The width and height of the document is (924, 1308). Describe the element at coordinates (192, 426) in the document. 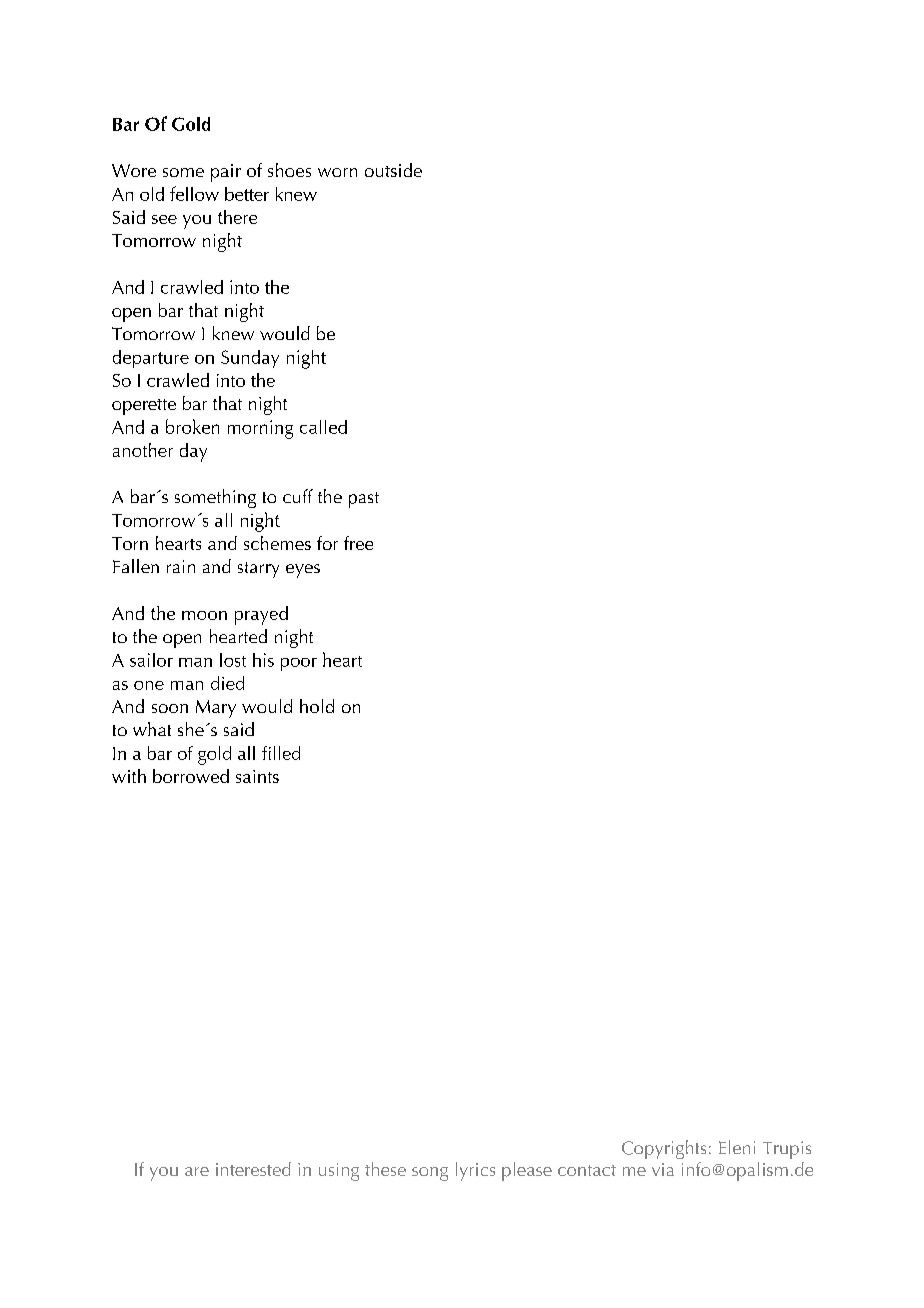

I see `broken` at that location.
